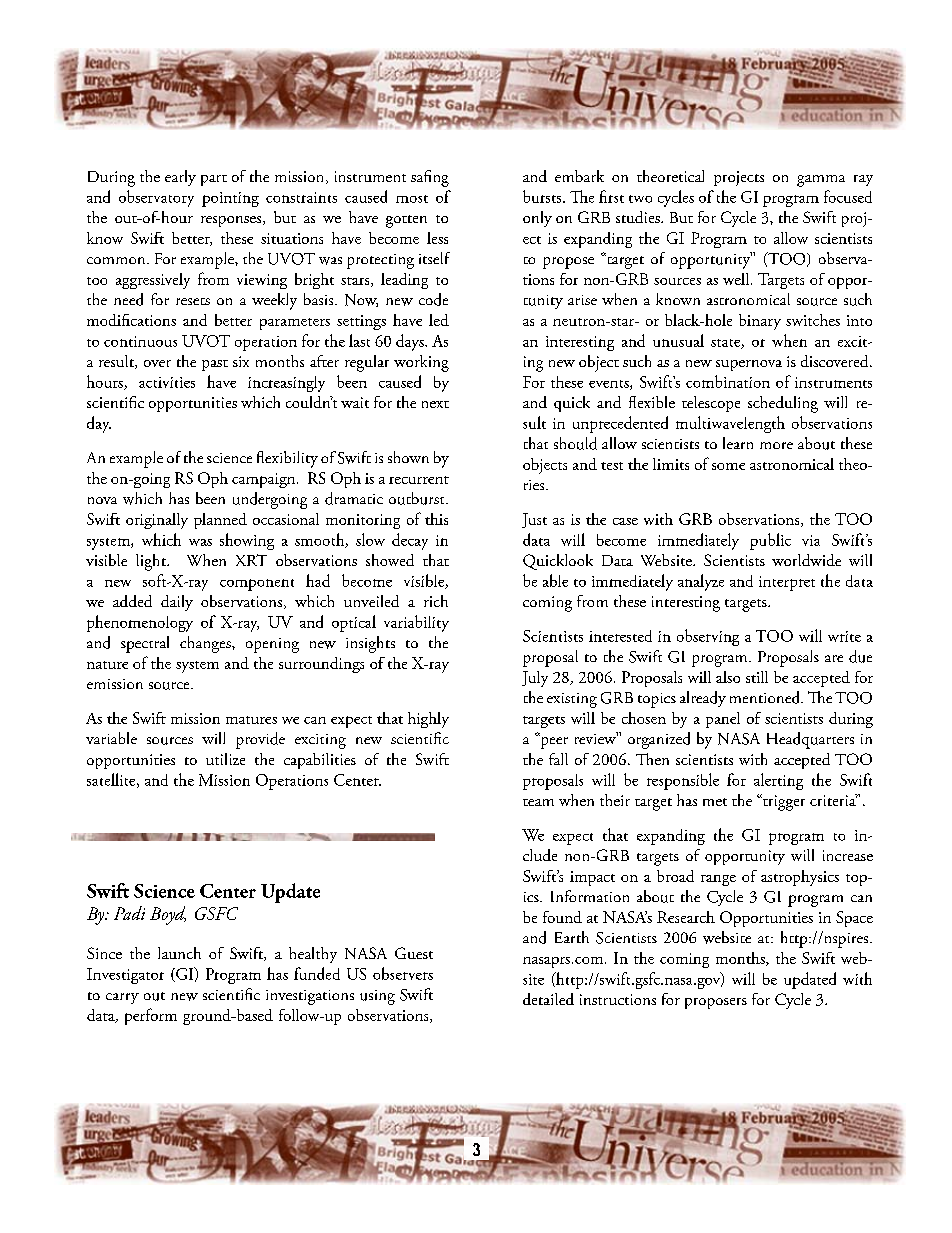 This screenshot has width=952, height=1233. Describe the element at coordinates (206, 644) in the screenshot. I see `changes` at that location.
